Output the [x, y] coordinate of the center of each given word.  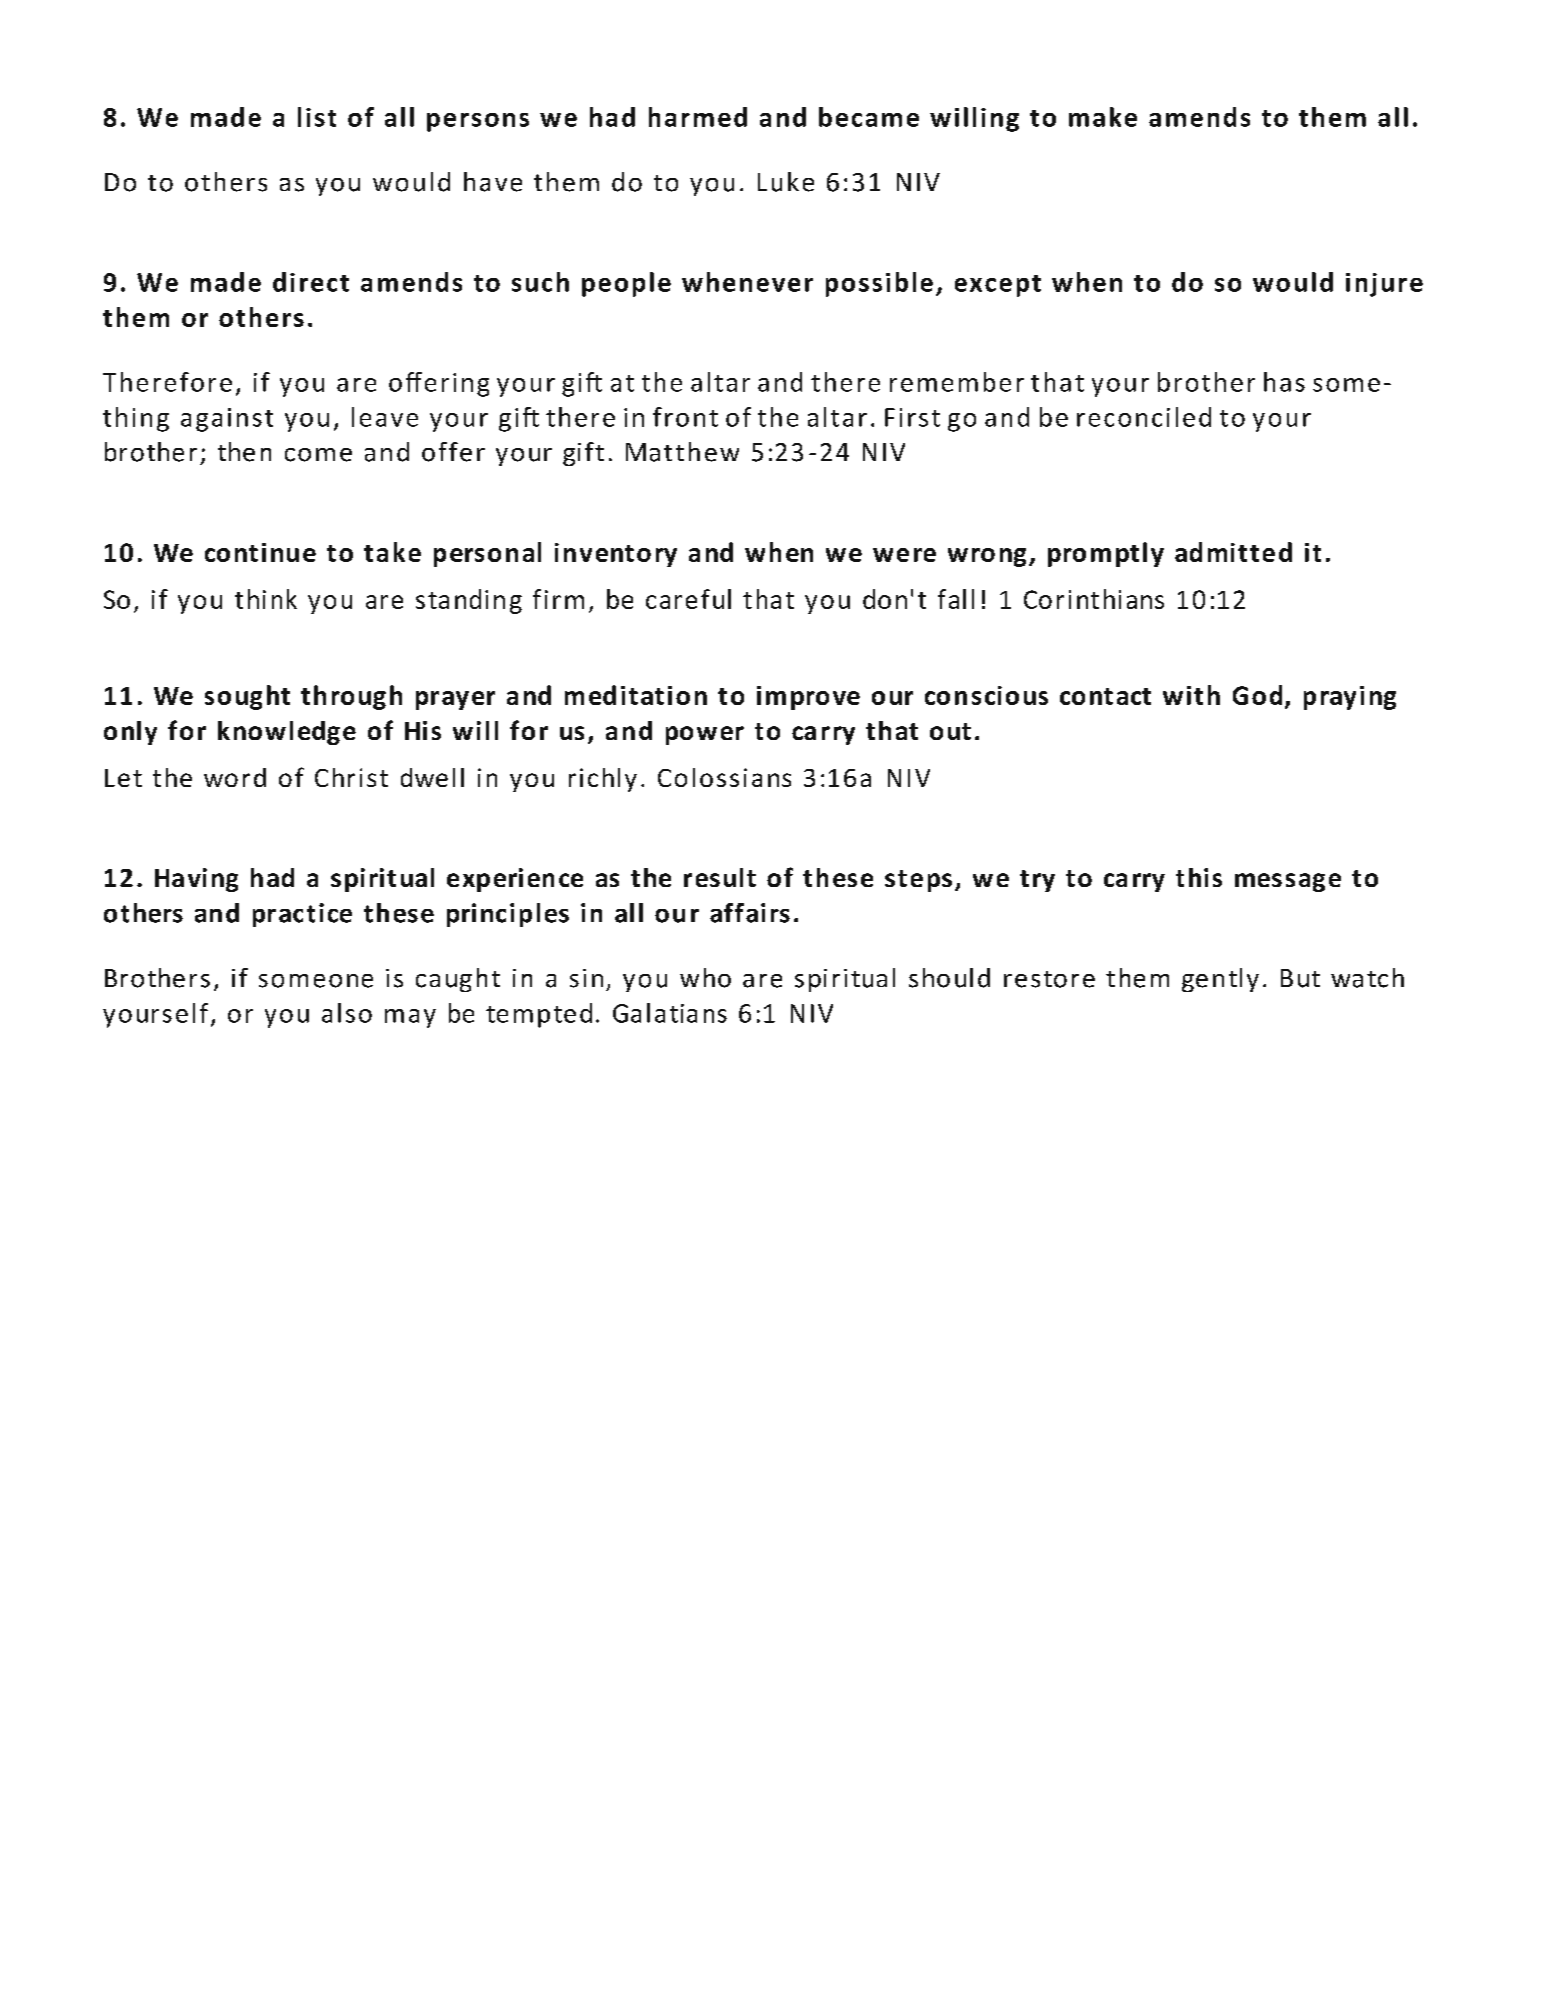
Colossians [724, 777]
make [1103, 117]
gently [1220, 980]
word [235, 777]
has [1284, 382]
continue [260, 552]
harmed [698, 117]
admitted [1233, 552]
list [317, 117]
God [1257, 695]
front [685, 417]
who [705, 978]
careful [688, 599]
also [347, 1013]
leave [385, 417]
